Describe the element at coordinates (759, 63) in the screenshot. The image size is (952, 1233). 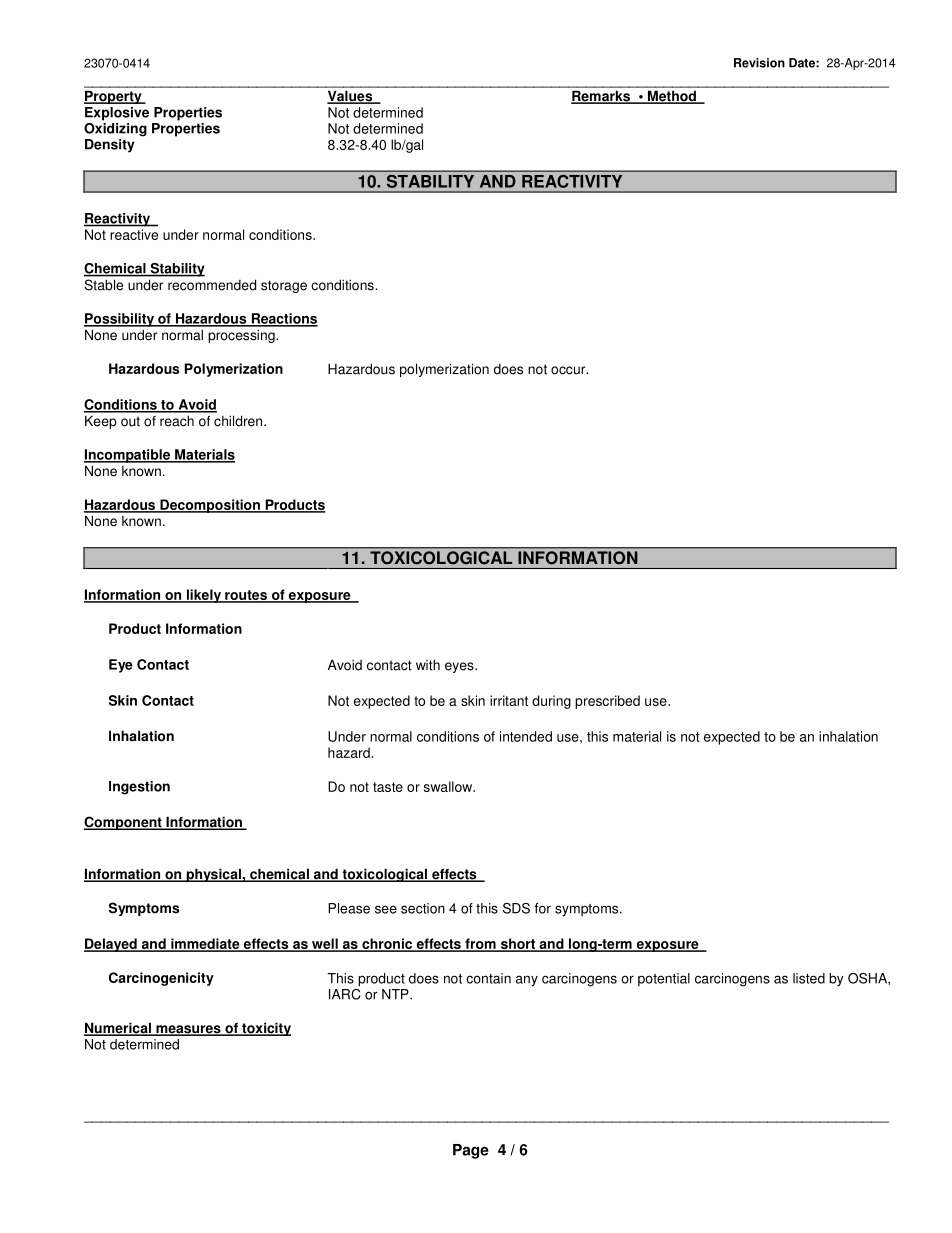
I see `Revision` at that location.
